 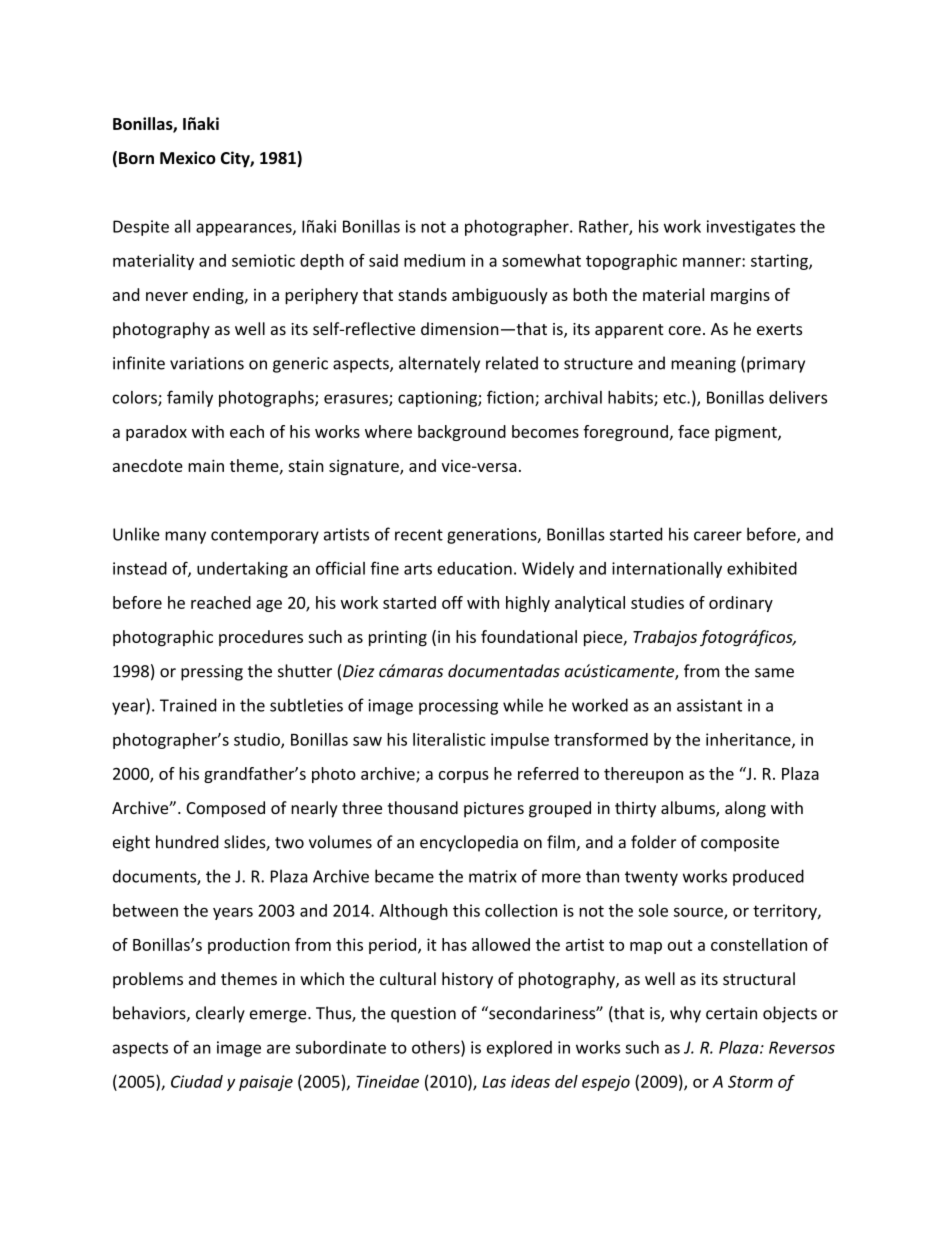 I want to click on medium, so click(x=434, y=260).
